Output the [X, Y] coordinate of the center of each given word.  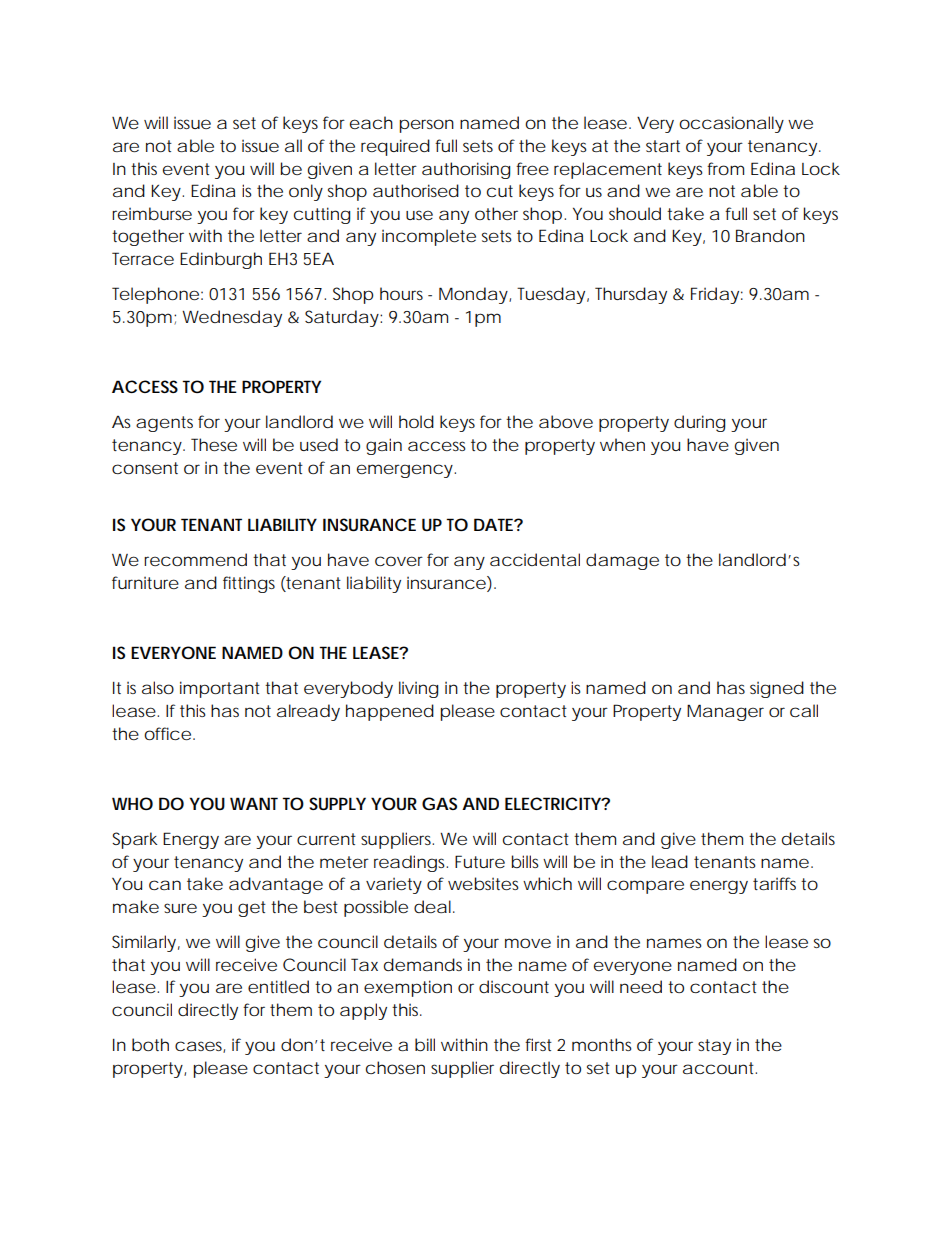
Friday [717, 295]
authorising [466, 170]
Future [480, 861]
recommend [195, 559]
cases [200, 1047]
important [220, 689]
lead [670, 861]
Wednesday [232, 318]
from [725, 168]
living [418, 689]
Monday [475, 295]
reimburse [152, 213]
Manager [725, 712]
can [165, 885]
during [699, 423]
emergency [406, 471]
